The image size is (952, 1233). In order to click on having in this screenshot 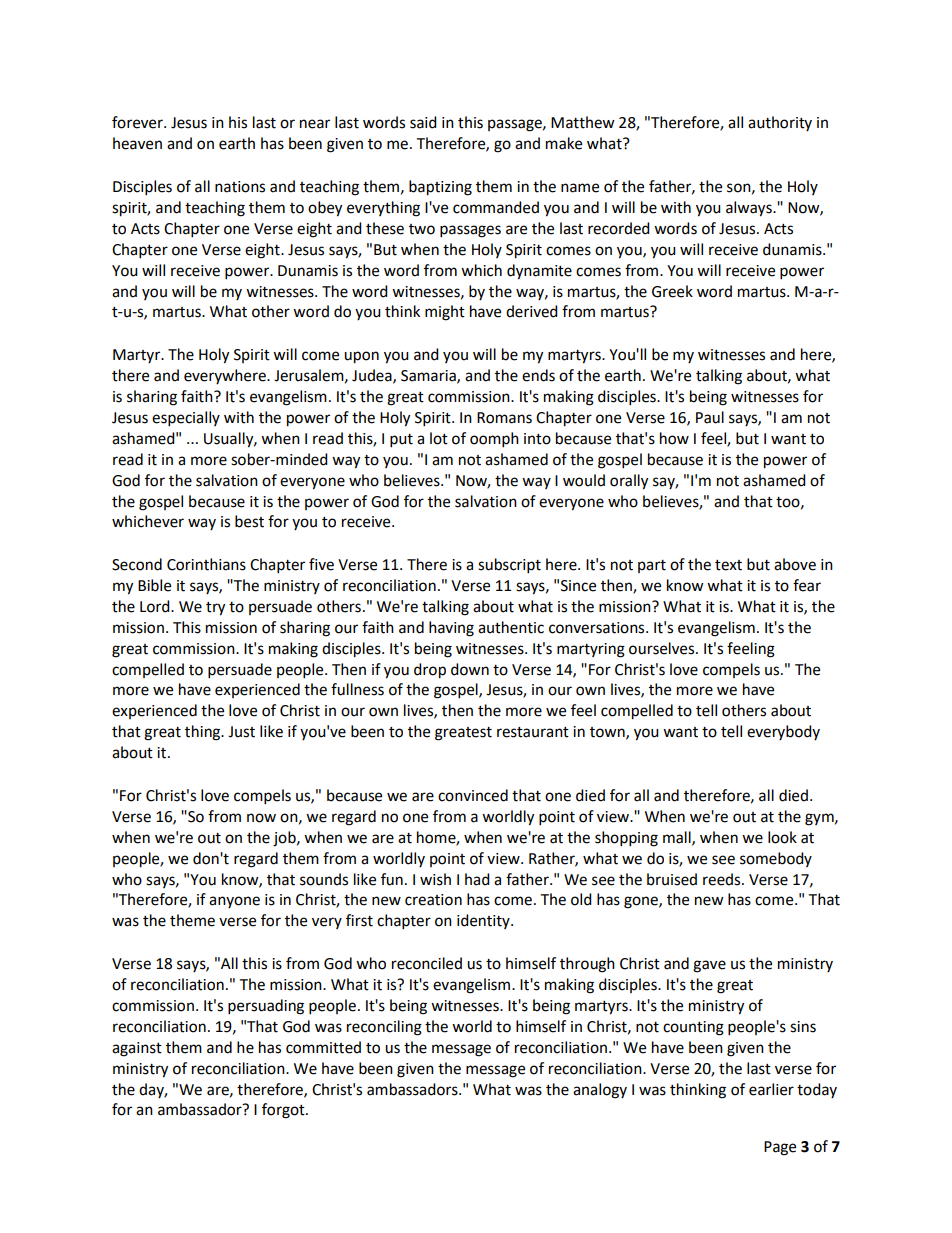, I will do `click(451, 629)`.
